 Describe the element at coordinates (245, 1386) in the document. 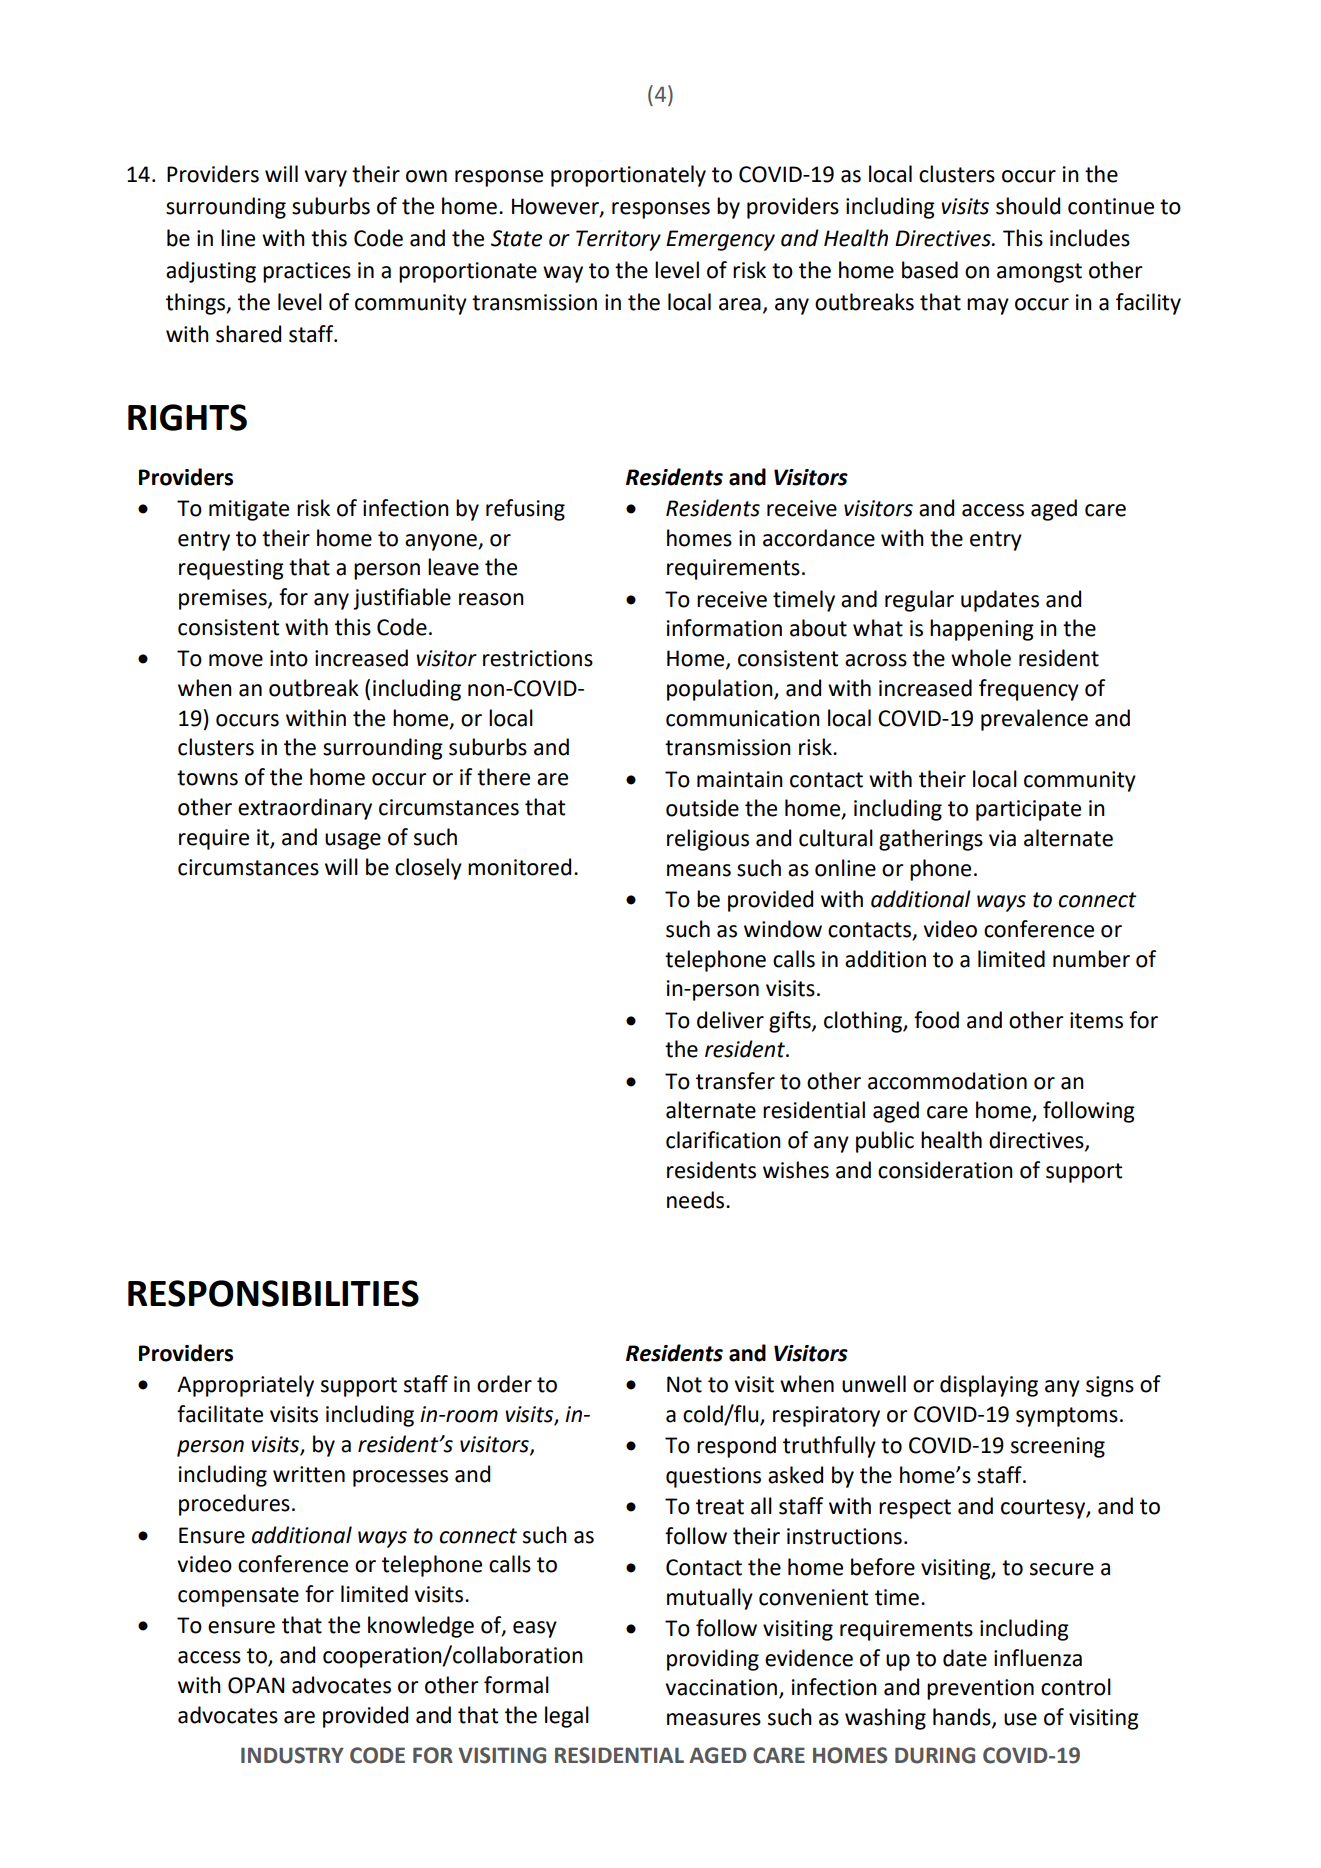

I see `Appropriately` at that location.
